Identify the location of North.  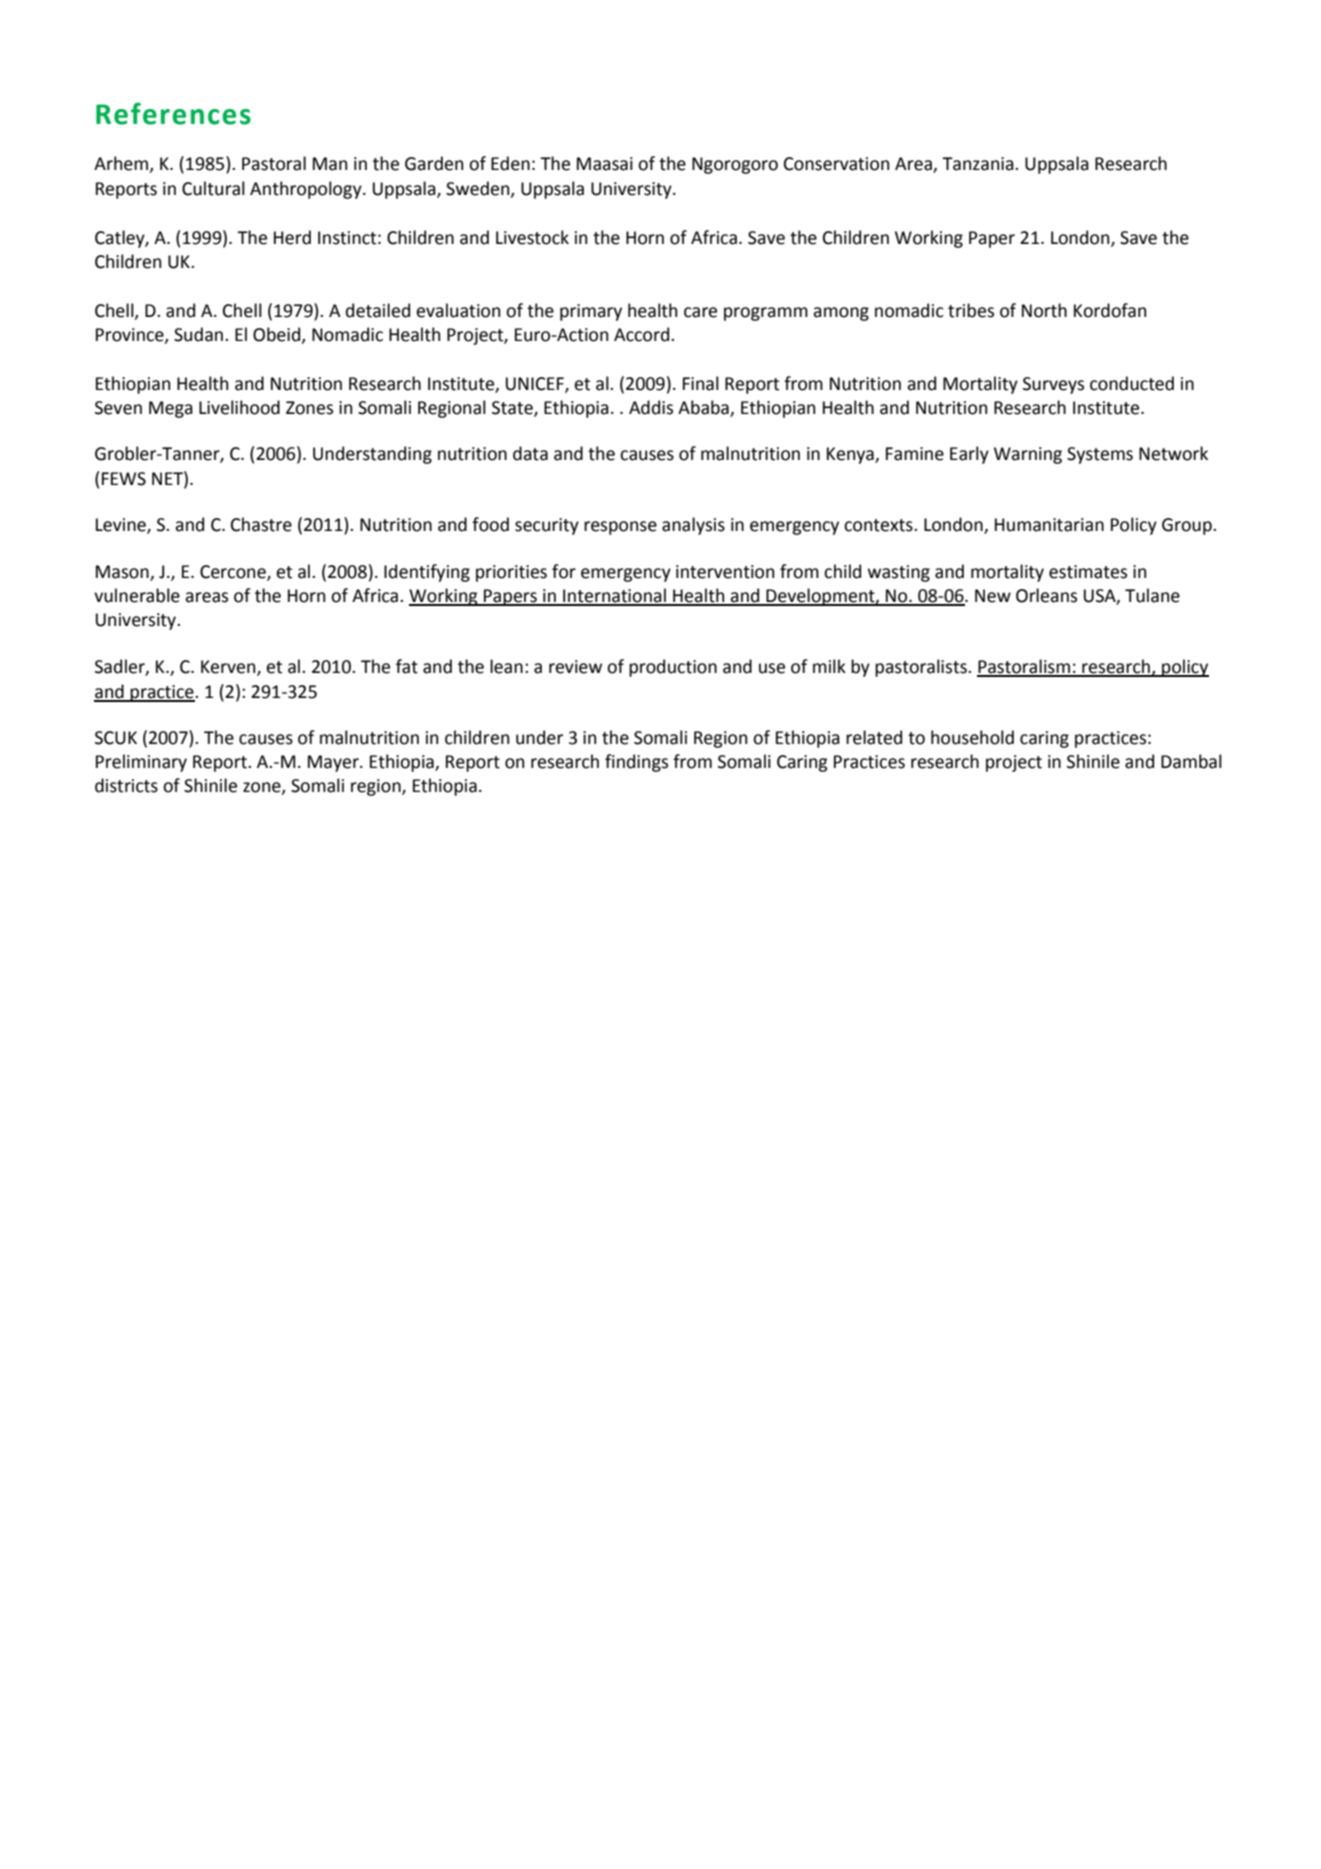
(1044, 310).
